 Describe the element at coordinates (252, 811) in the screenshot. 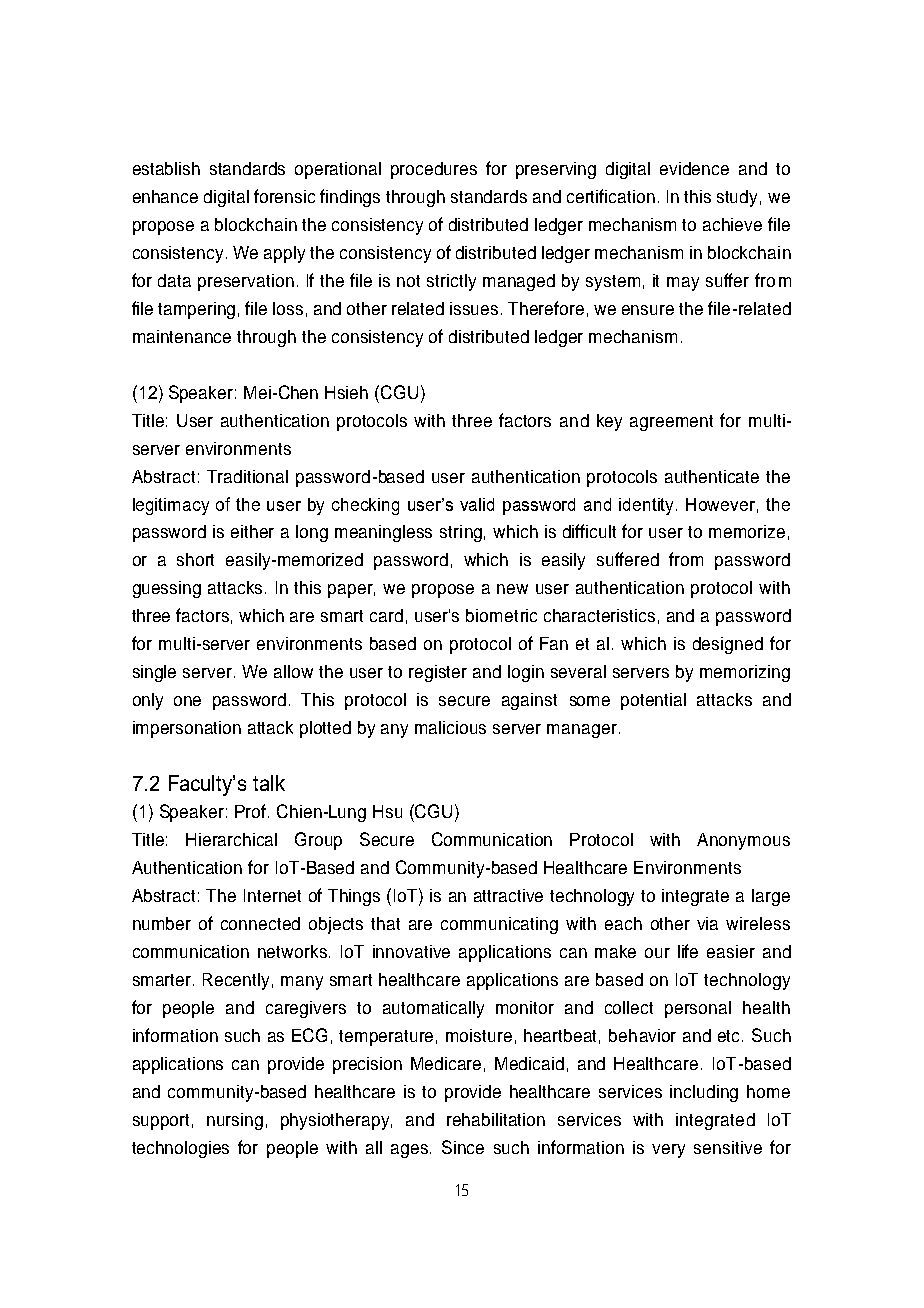

I see `Prof` at that location.
